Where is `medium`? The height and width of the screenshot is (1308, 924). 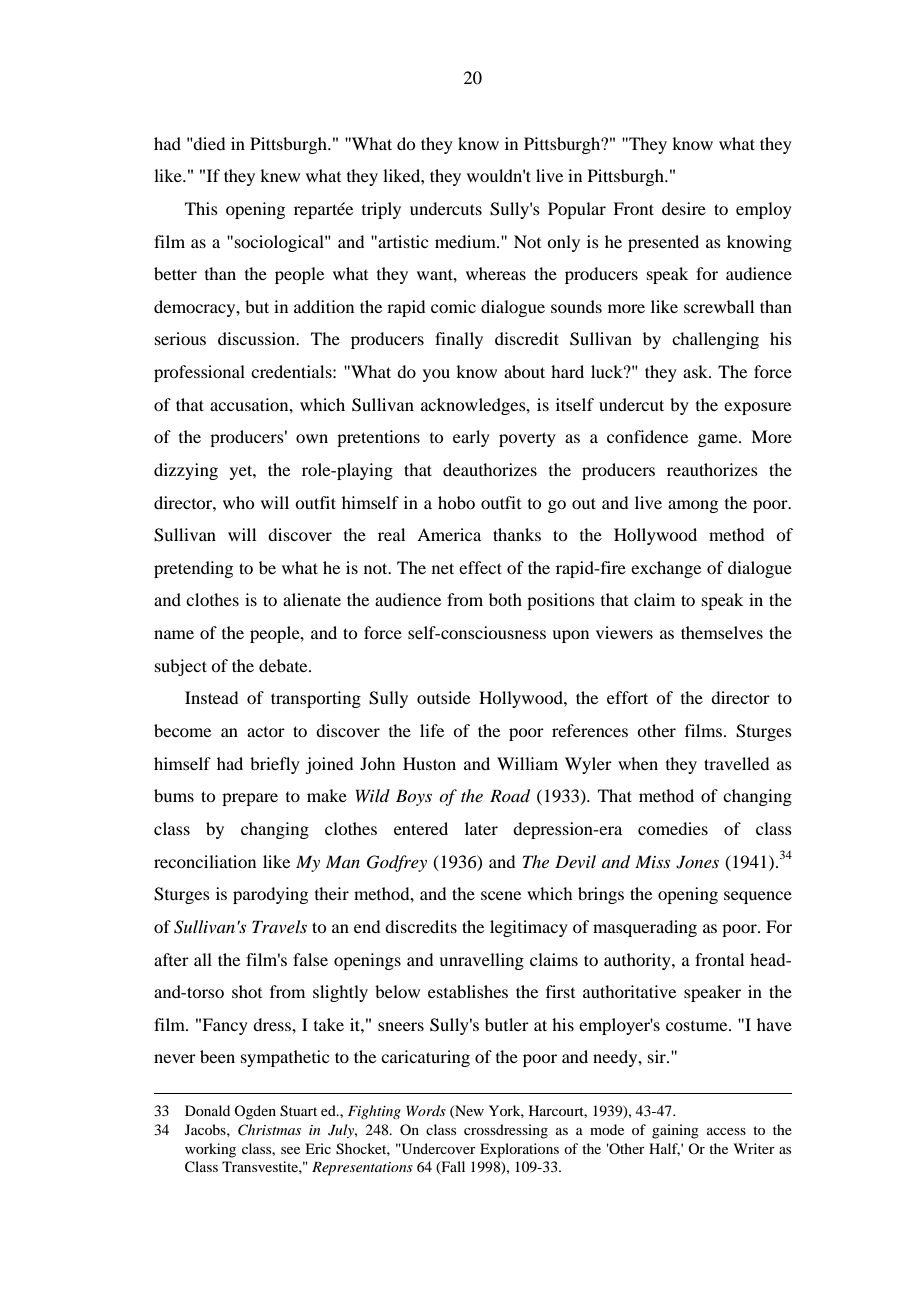 medium is located at coordinates (466, 241).
